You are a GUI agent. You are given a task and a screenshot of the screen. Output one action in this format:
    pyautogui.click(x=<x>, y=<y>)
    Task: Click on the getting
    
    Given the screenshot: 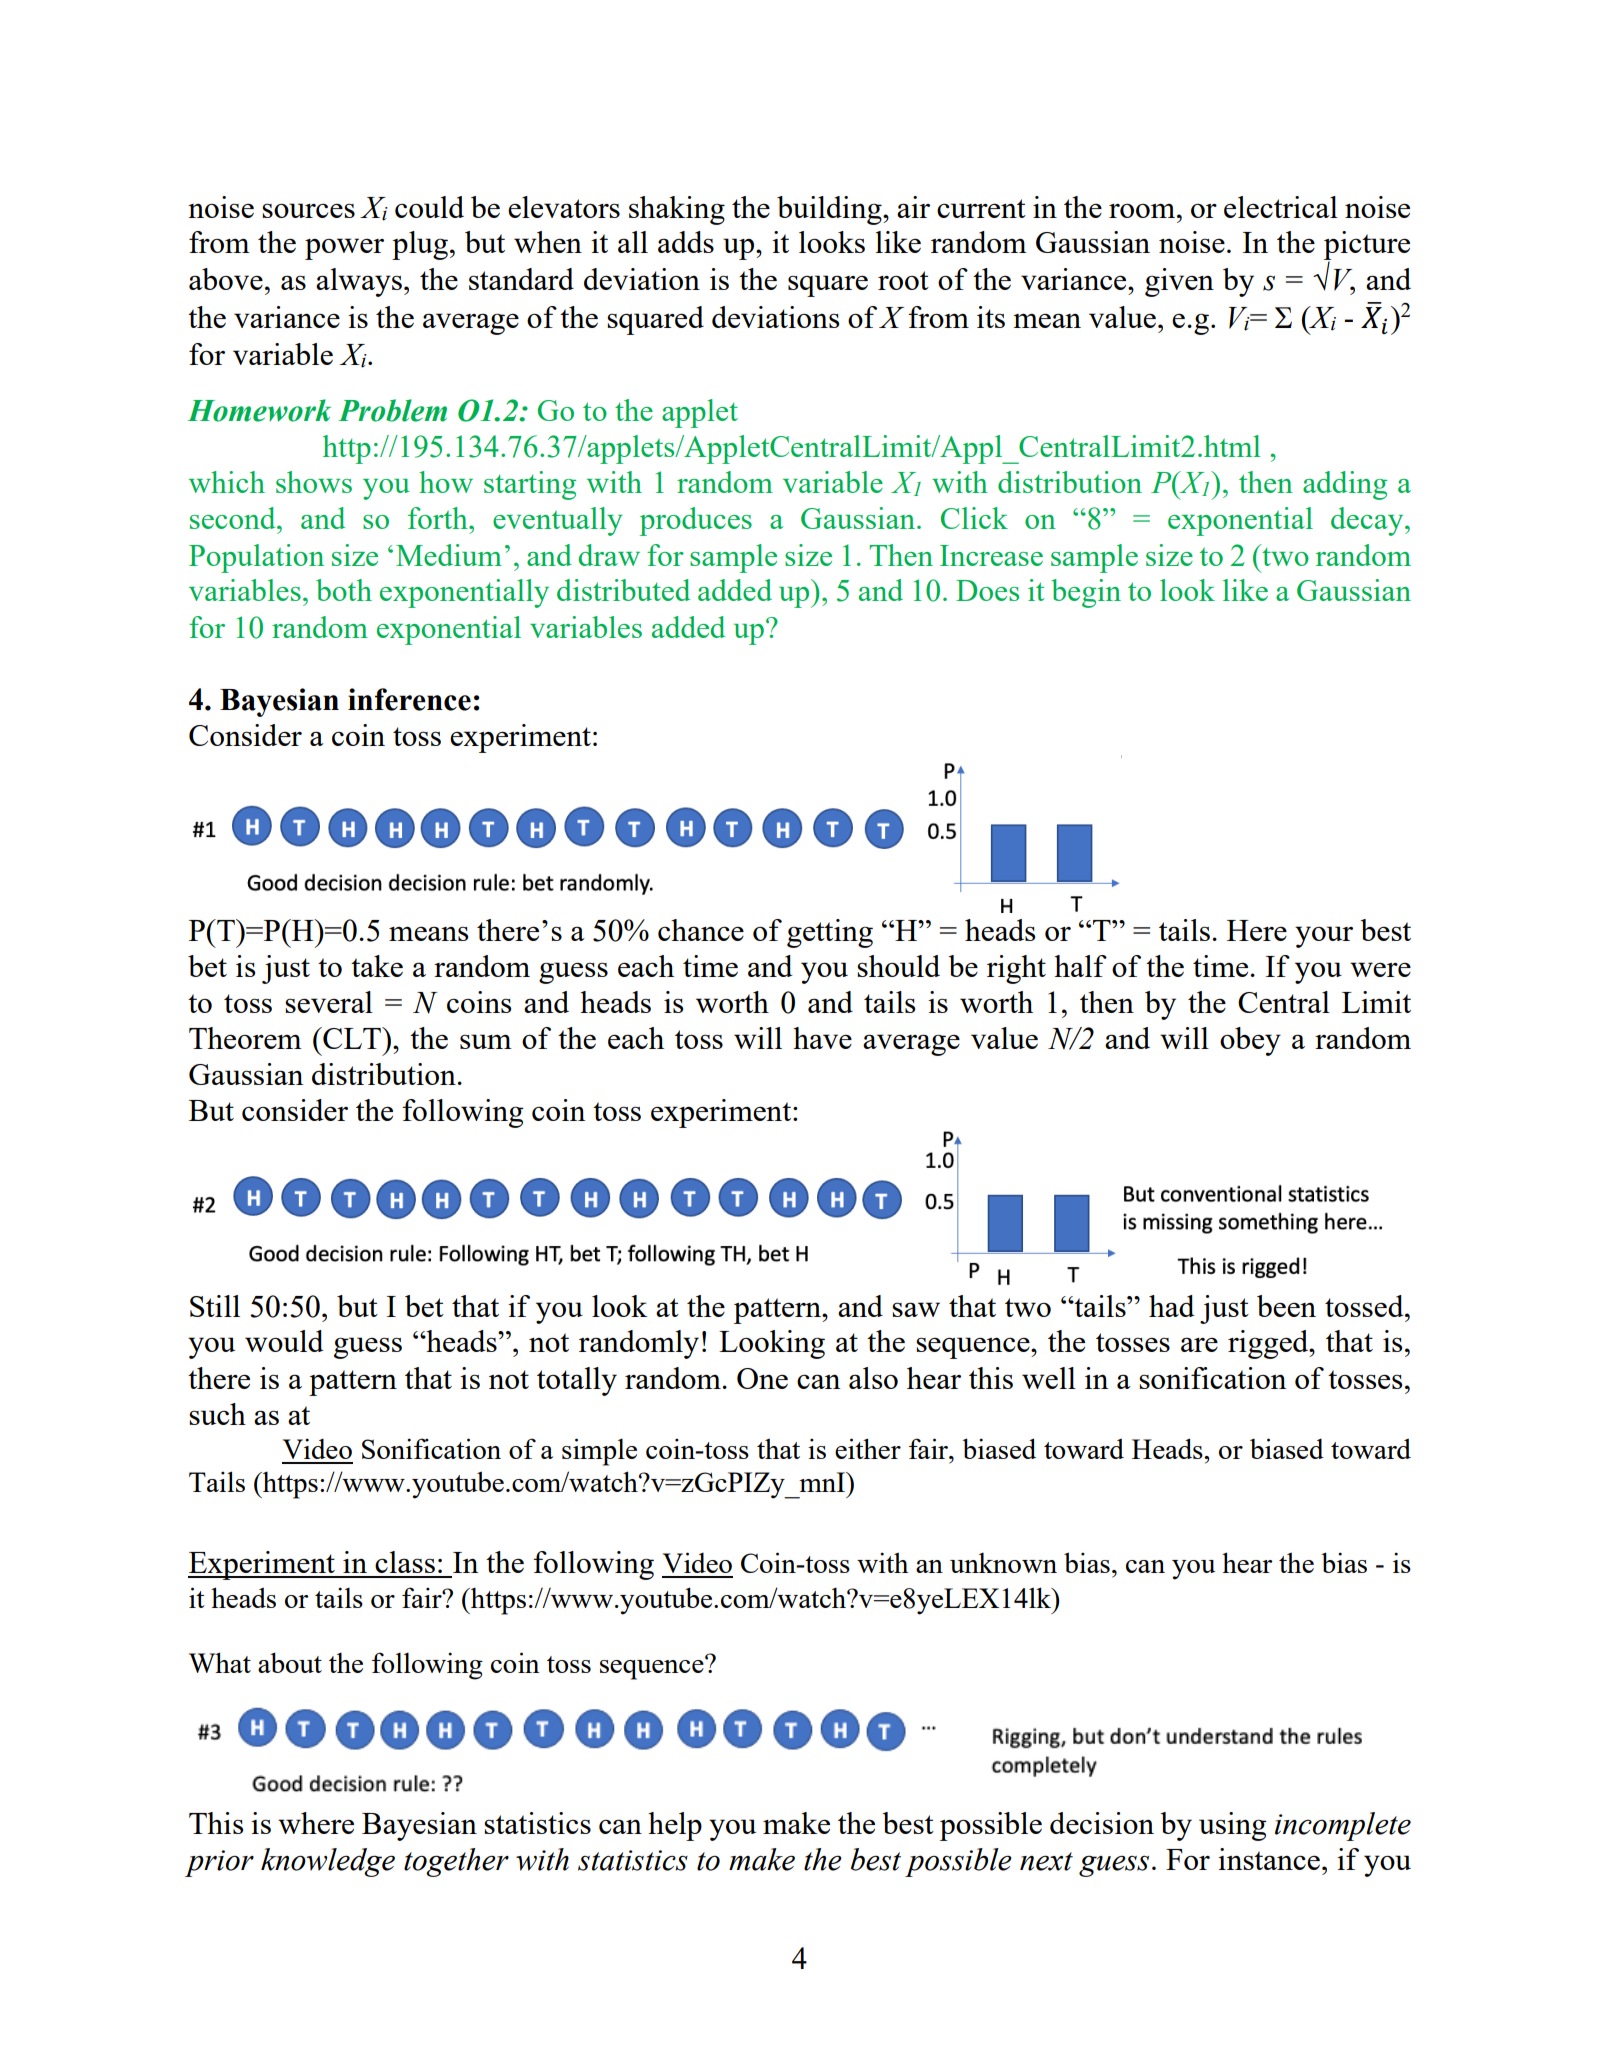 What is the action you would take?
    pyautogui.click(x=830, y=933)
